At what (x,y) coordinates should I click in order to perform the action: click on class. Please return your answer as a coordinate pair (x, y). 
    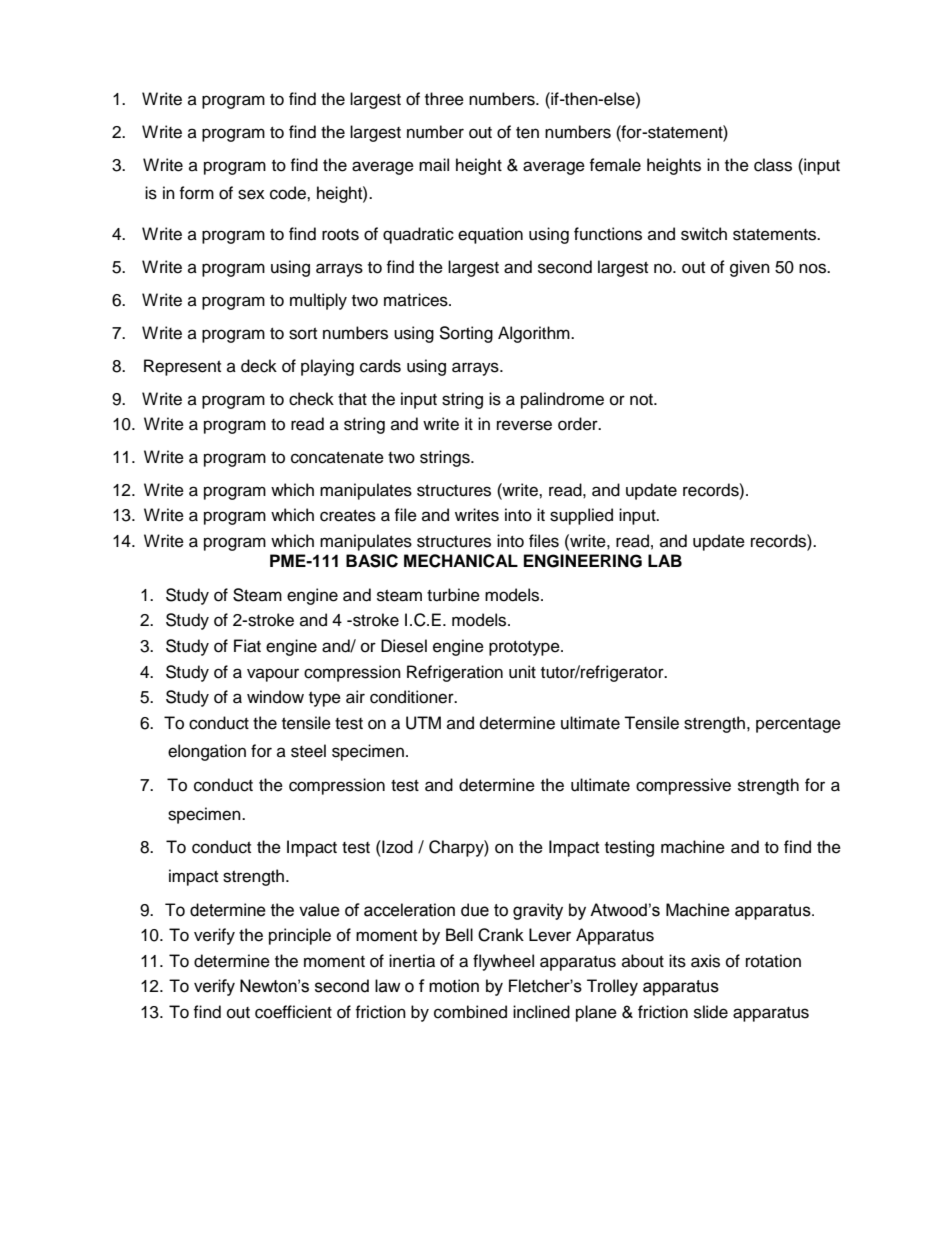
    Looking at the image, I should click on (773, 165).
